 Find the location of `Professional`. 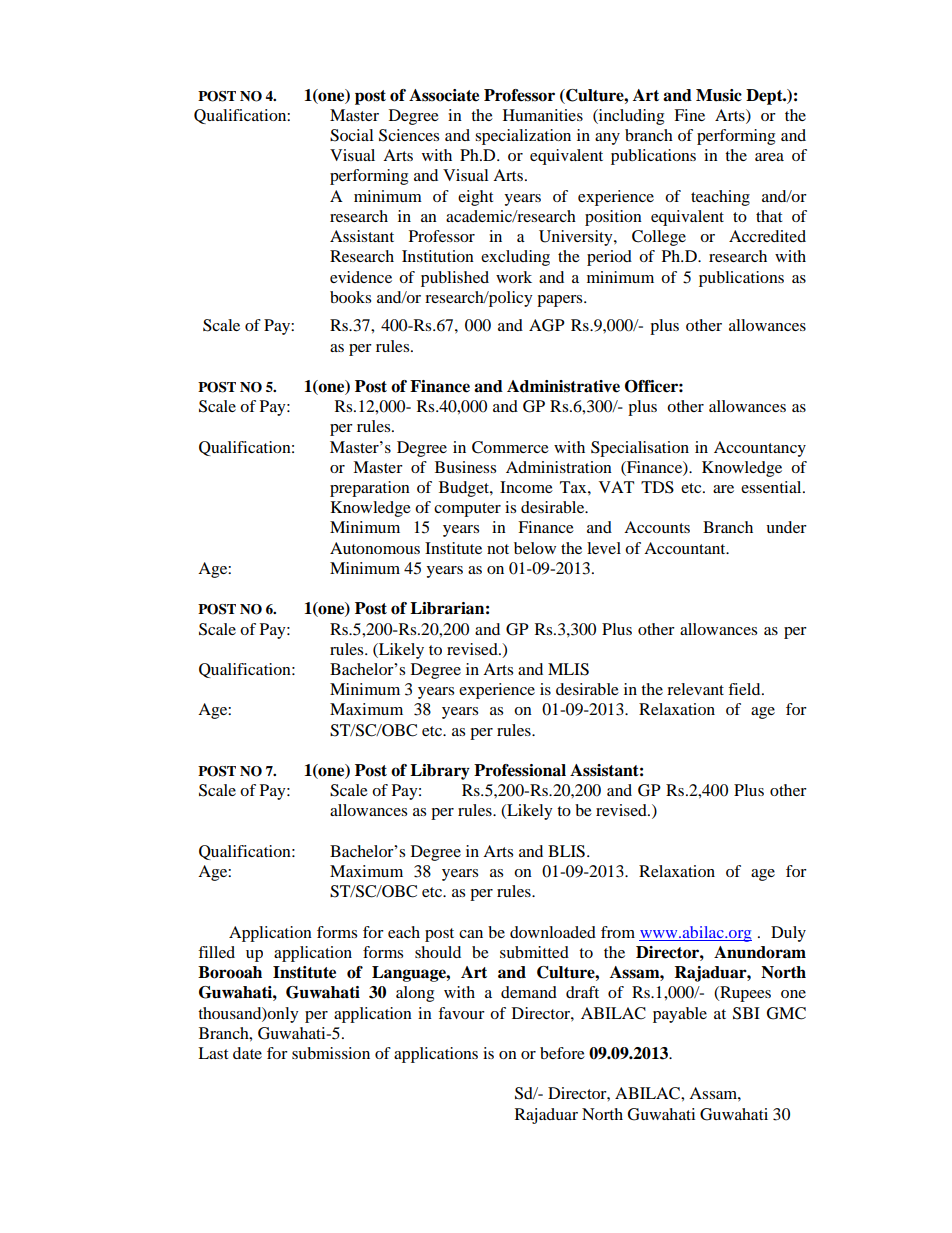

Professional is located at coordinates (520, 770).
